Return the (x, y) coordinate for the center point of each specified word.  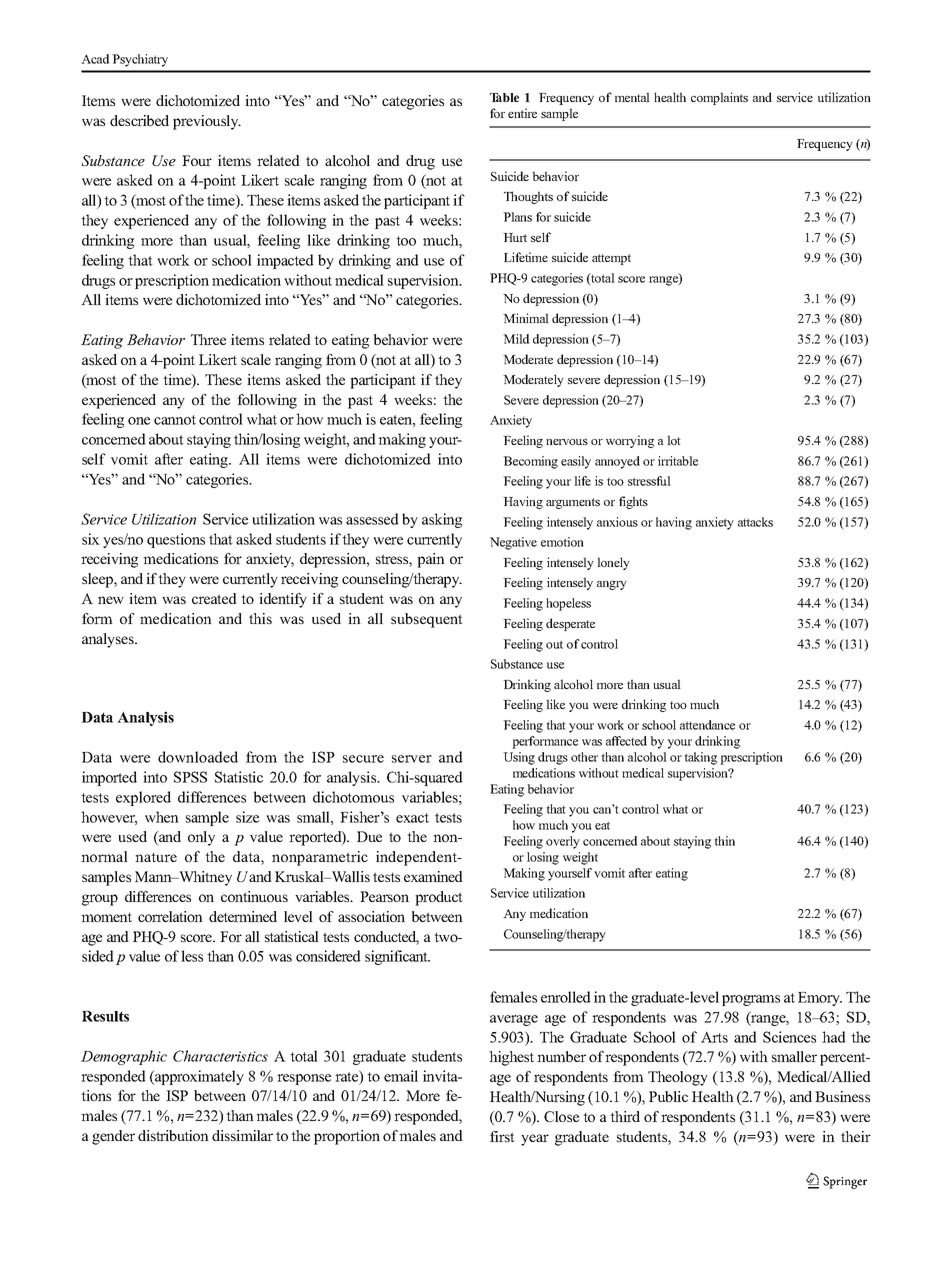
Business (842, 1096)
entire (522, 113)
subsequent (427, 620)
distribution (173, 1135)
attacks (755, 522)
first (502, 1136)
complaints (719, 98)
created (214, 598)
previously (207, 122)
